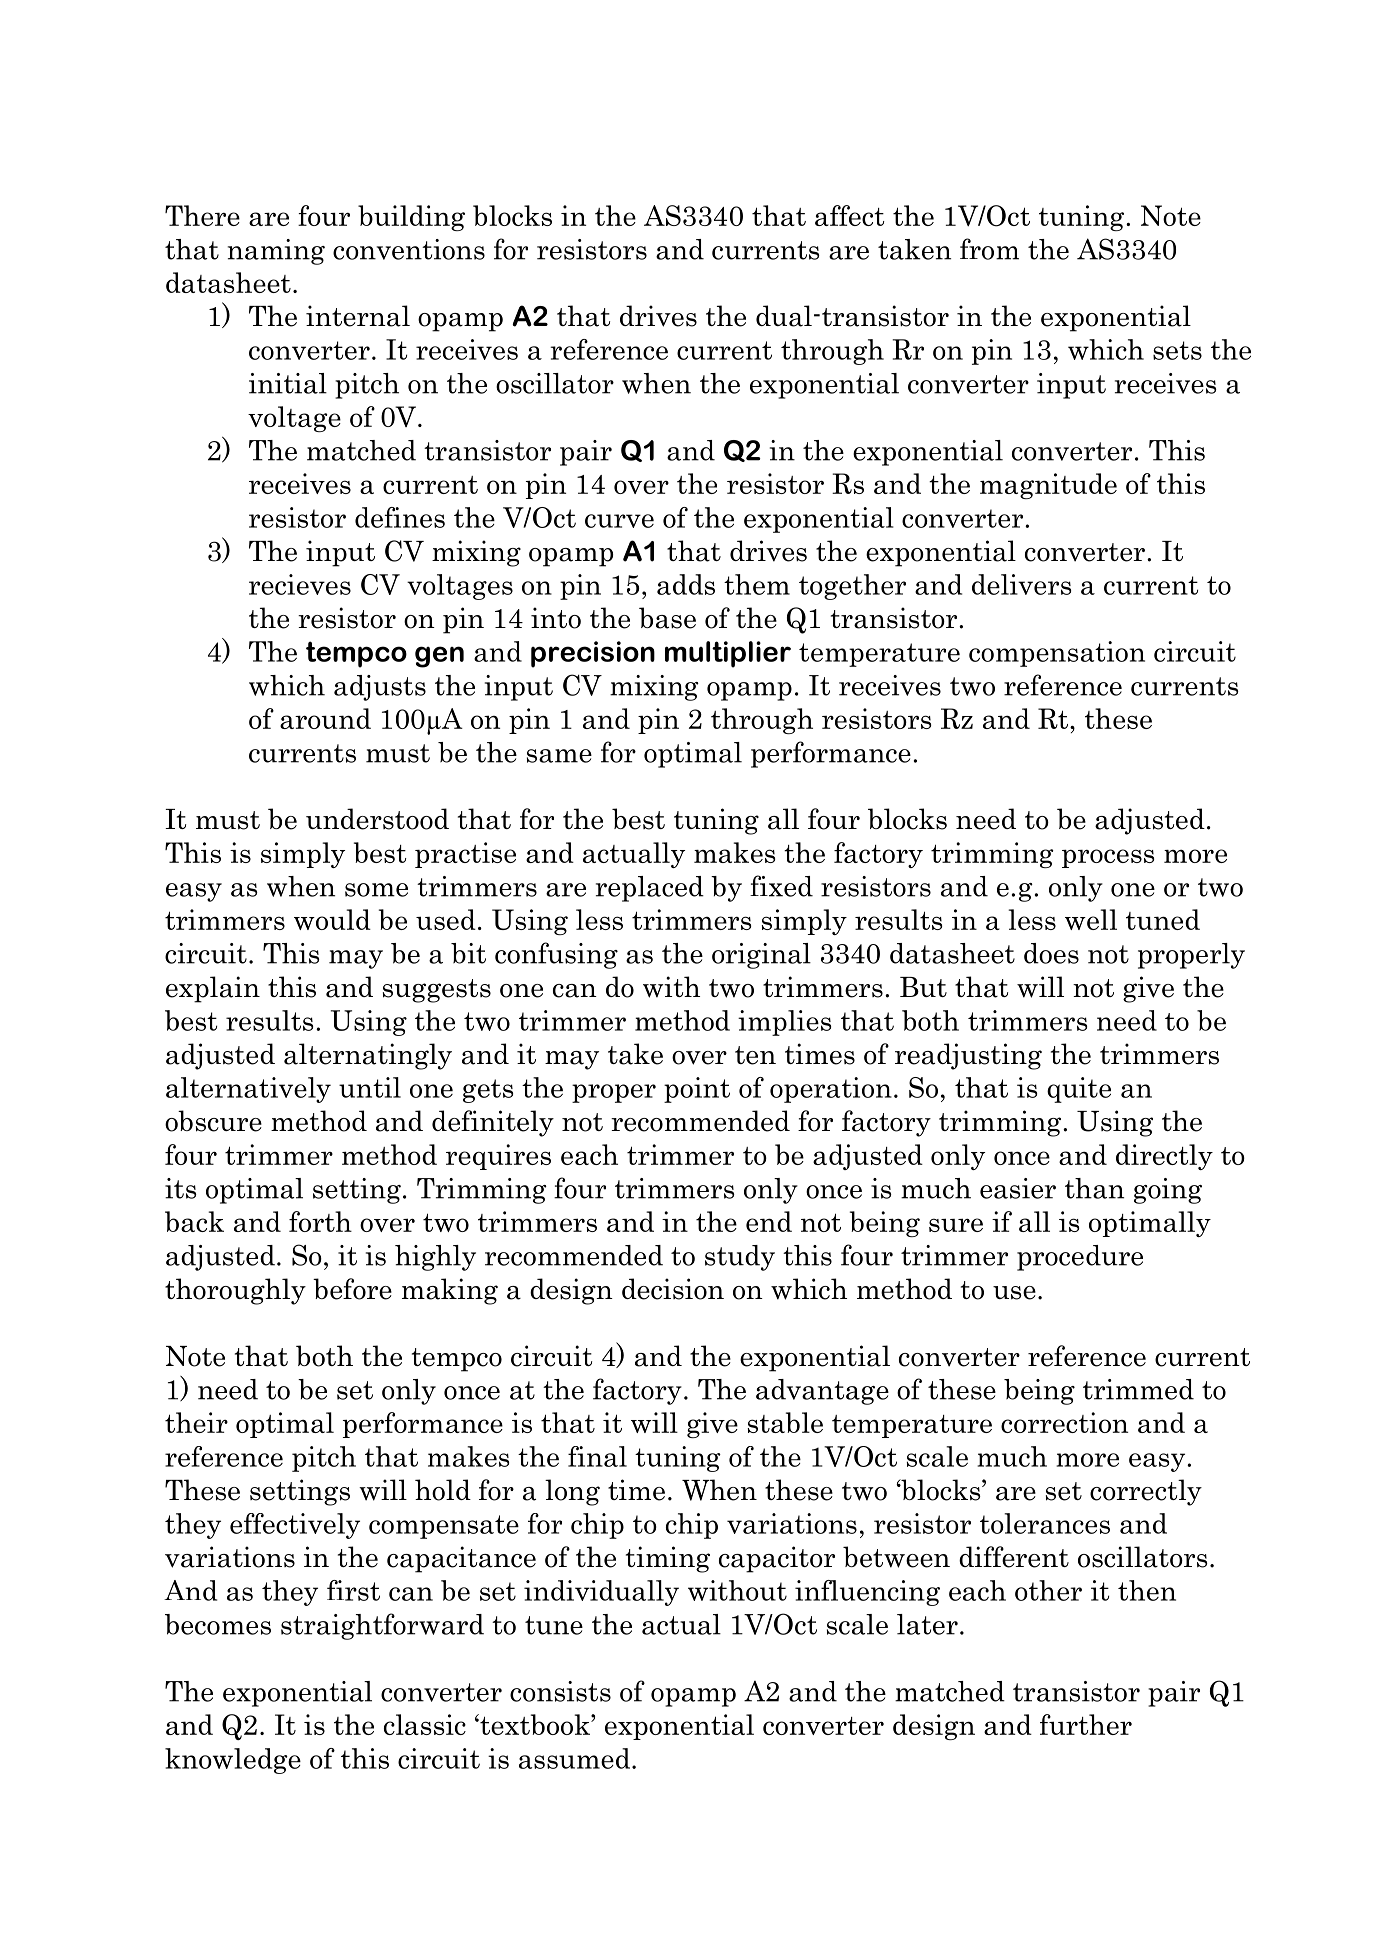 This page has width=1384, height=1957. I want to click on original, so click(761, 956).
